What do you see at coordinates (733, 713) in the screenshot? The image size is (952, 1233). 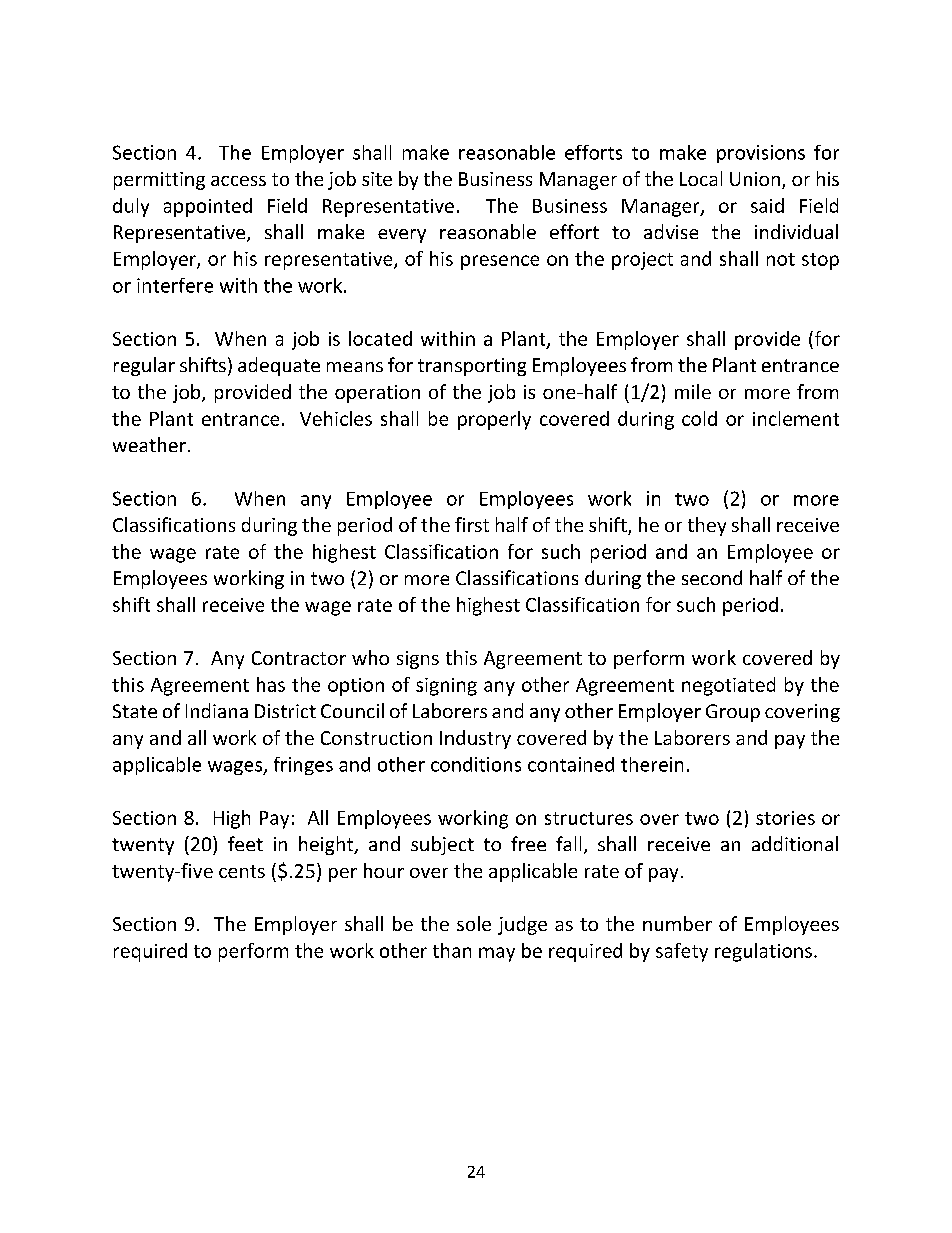 I see `Group` at bounding box center [733, 713].
